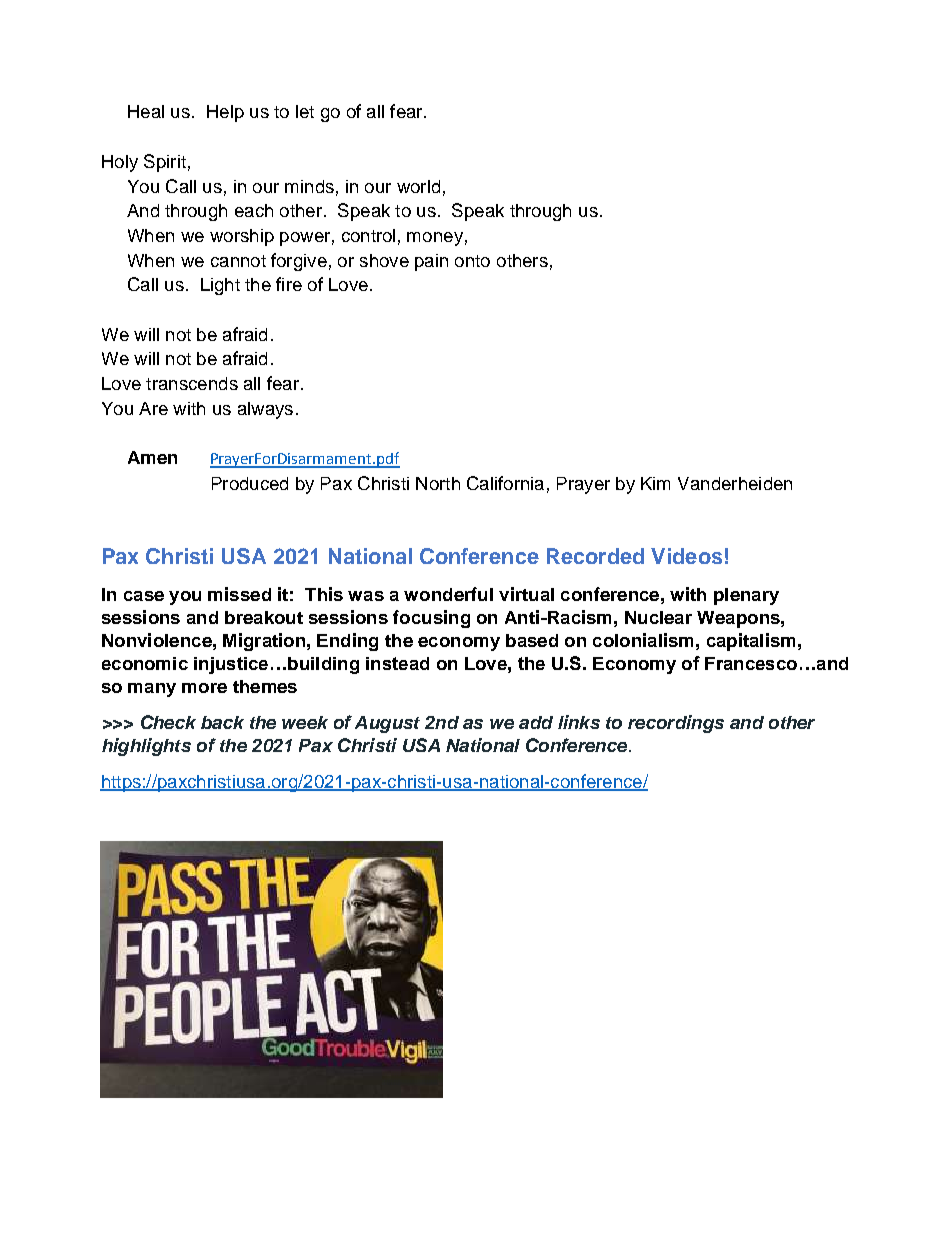 Image resolution: width=952 pixels, height=1233 pixels. What do you see at coordinates (418, 186) in the screenshot?
I see `world` at bounding box center [418, 186].
